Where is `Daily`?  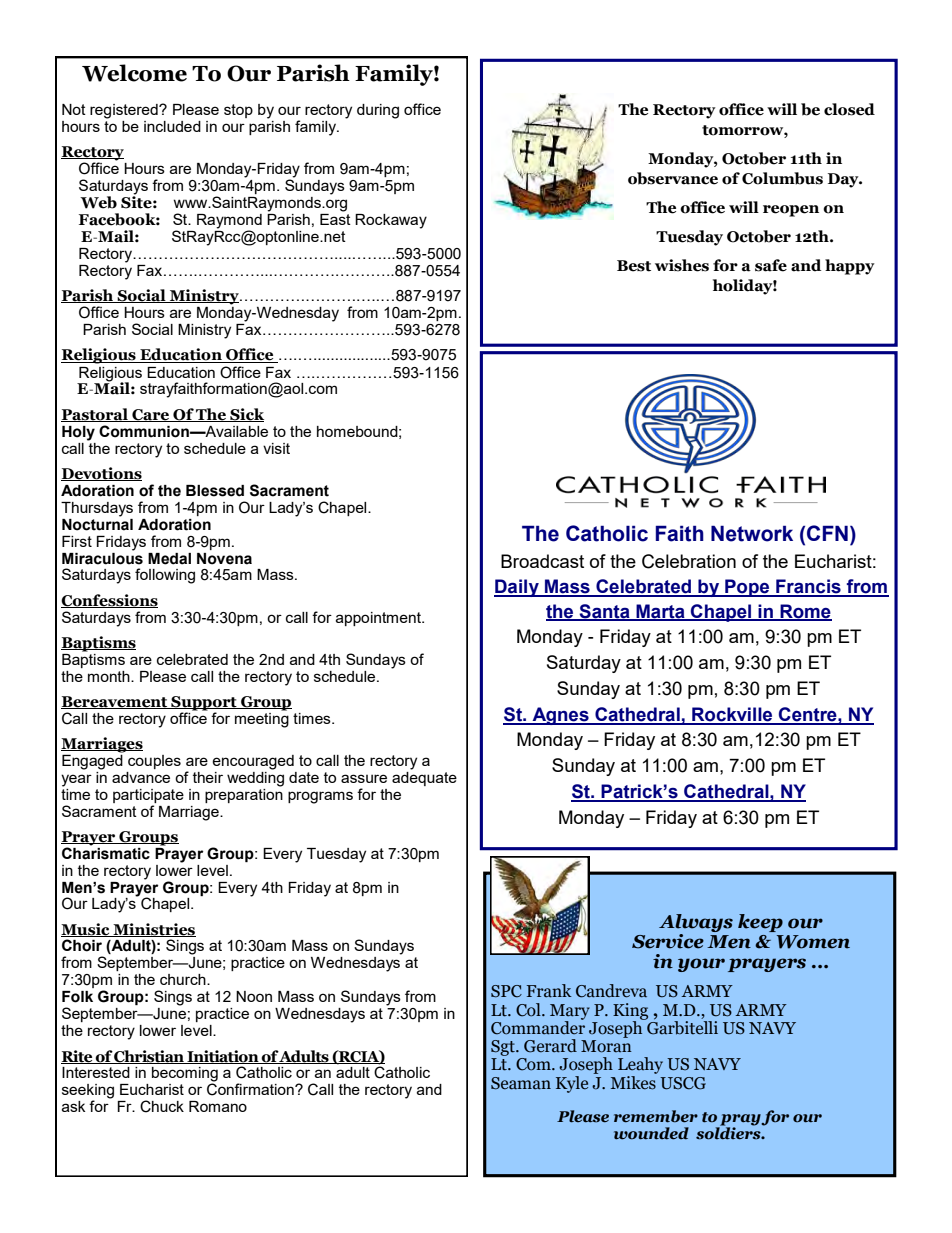 Daily is located at coordinates (517, 588).
